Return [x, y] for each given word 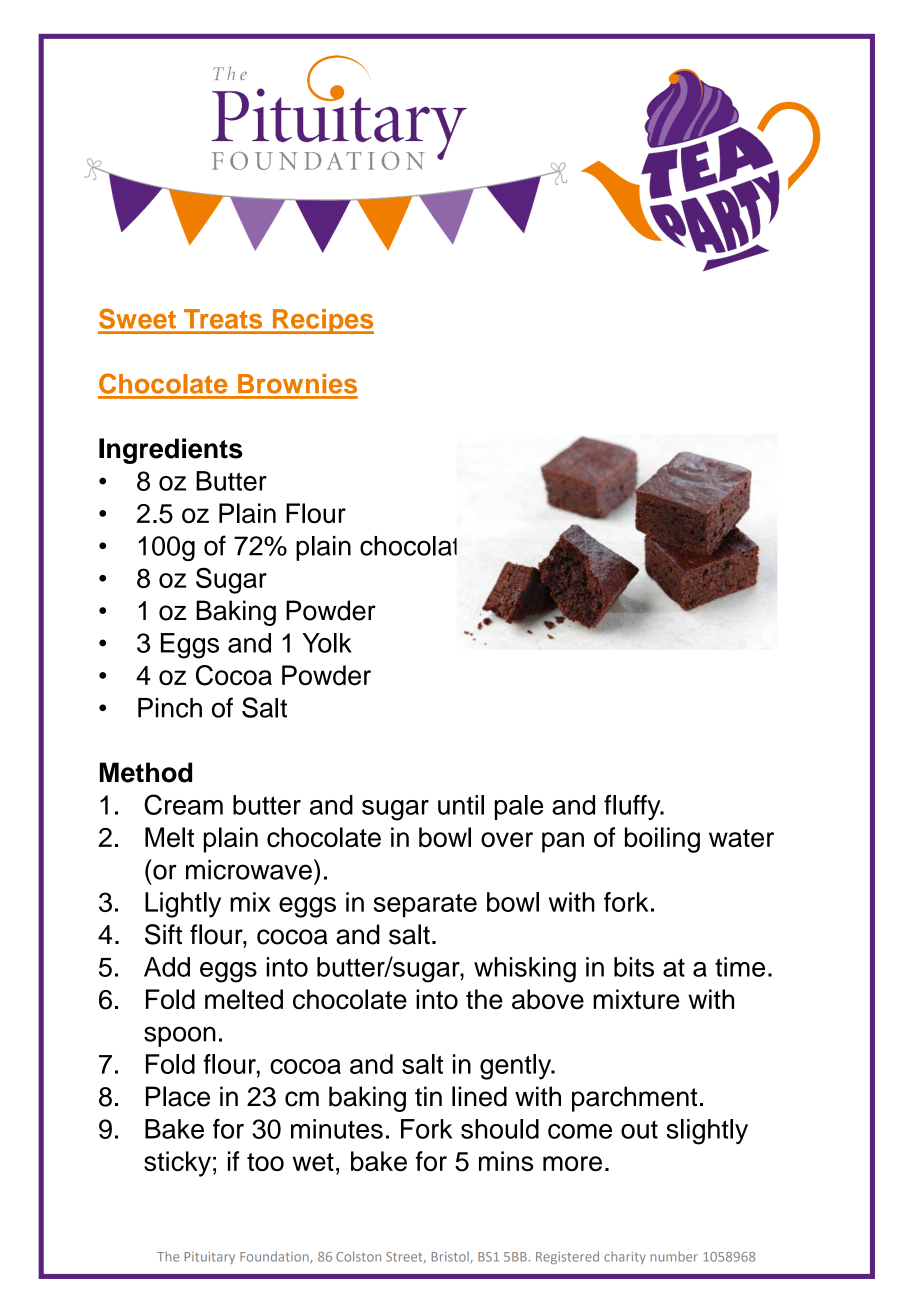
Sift [163, 934]
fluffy [633, 807]
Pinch [170, 708]
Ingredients [171, 451]
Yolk [327, 643]
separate [425, 905]
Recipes [322, 321]
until [461, 805]
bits [634, 967]
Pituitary [209, 1258]
